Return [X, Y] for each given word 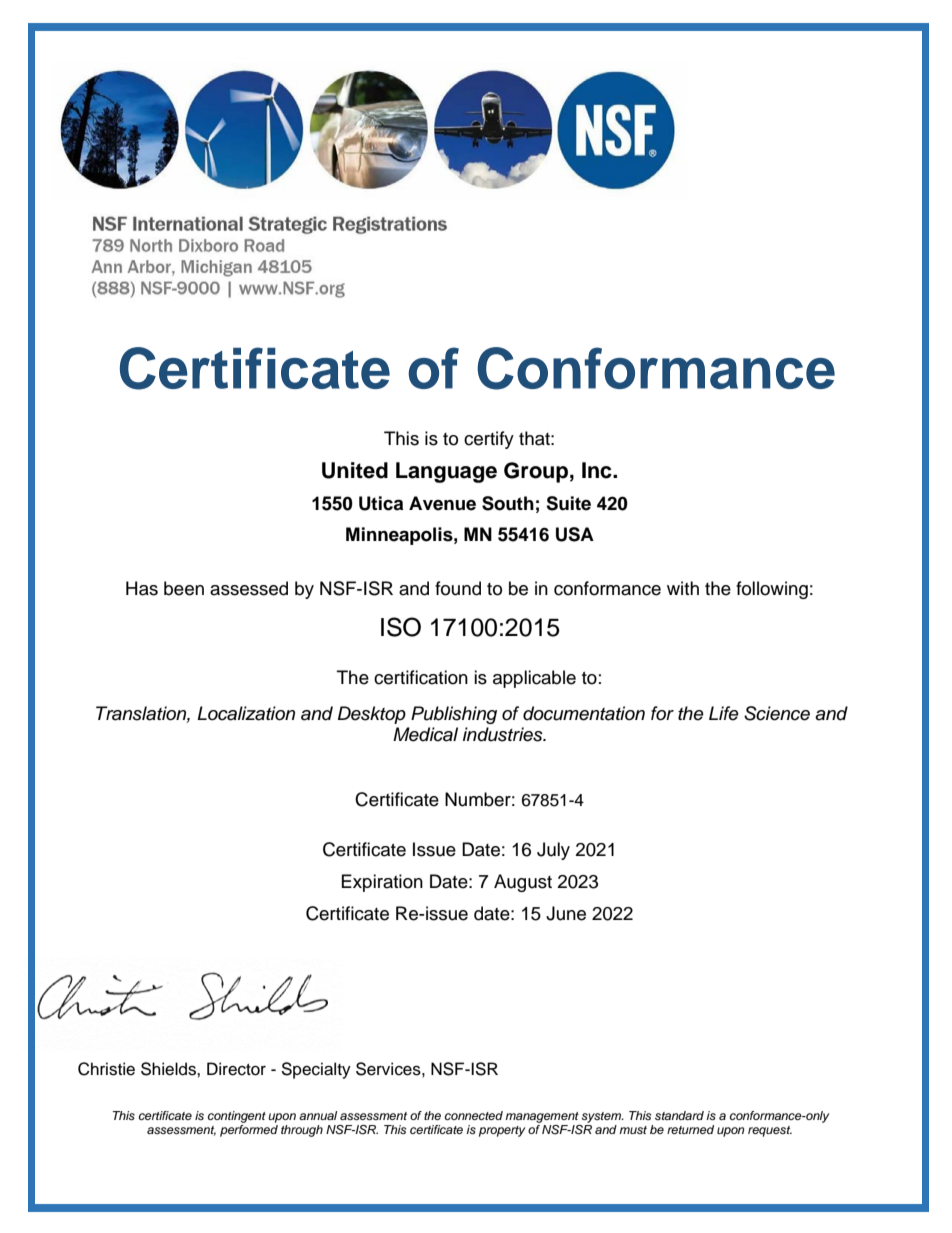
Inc [598, 470]
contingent [237, 1117]
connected [474, 1115]
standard [679, 1115]
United [355, 470]
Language [446, 472]
